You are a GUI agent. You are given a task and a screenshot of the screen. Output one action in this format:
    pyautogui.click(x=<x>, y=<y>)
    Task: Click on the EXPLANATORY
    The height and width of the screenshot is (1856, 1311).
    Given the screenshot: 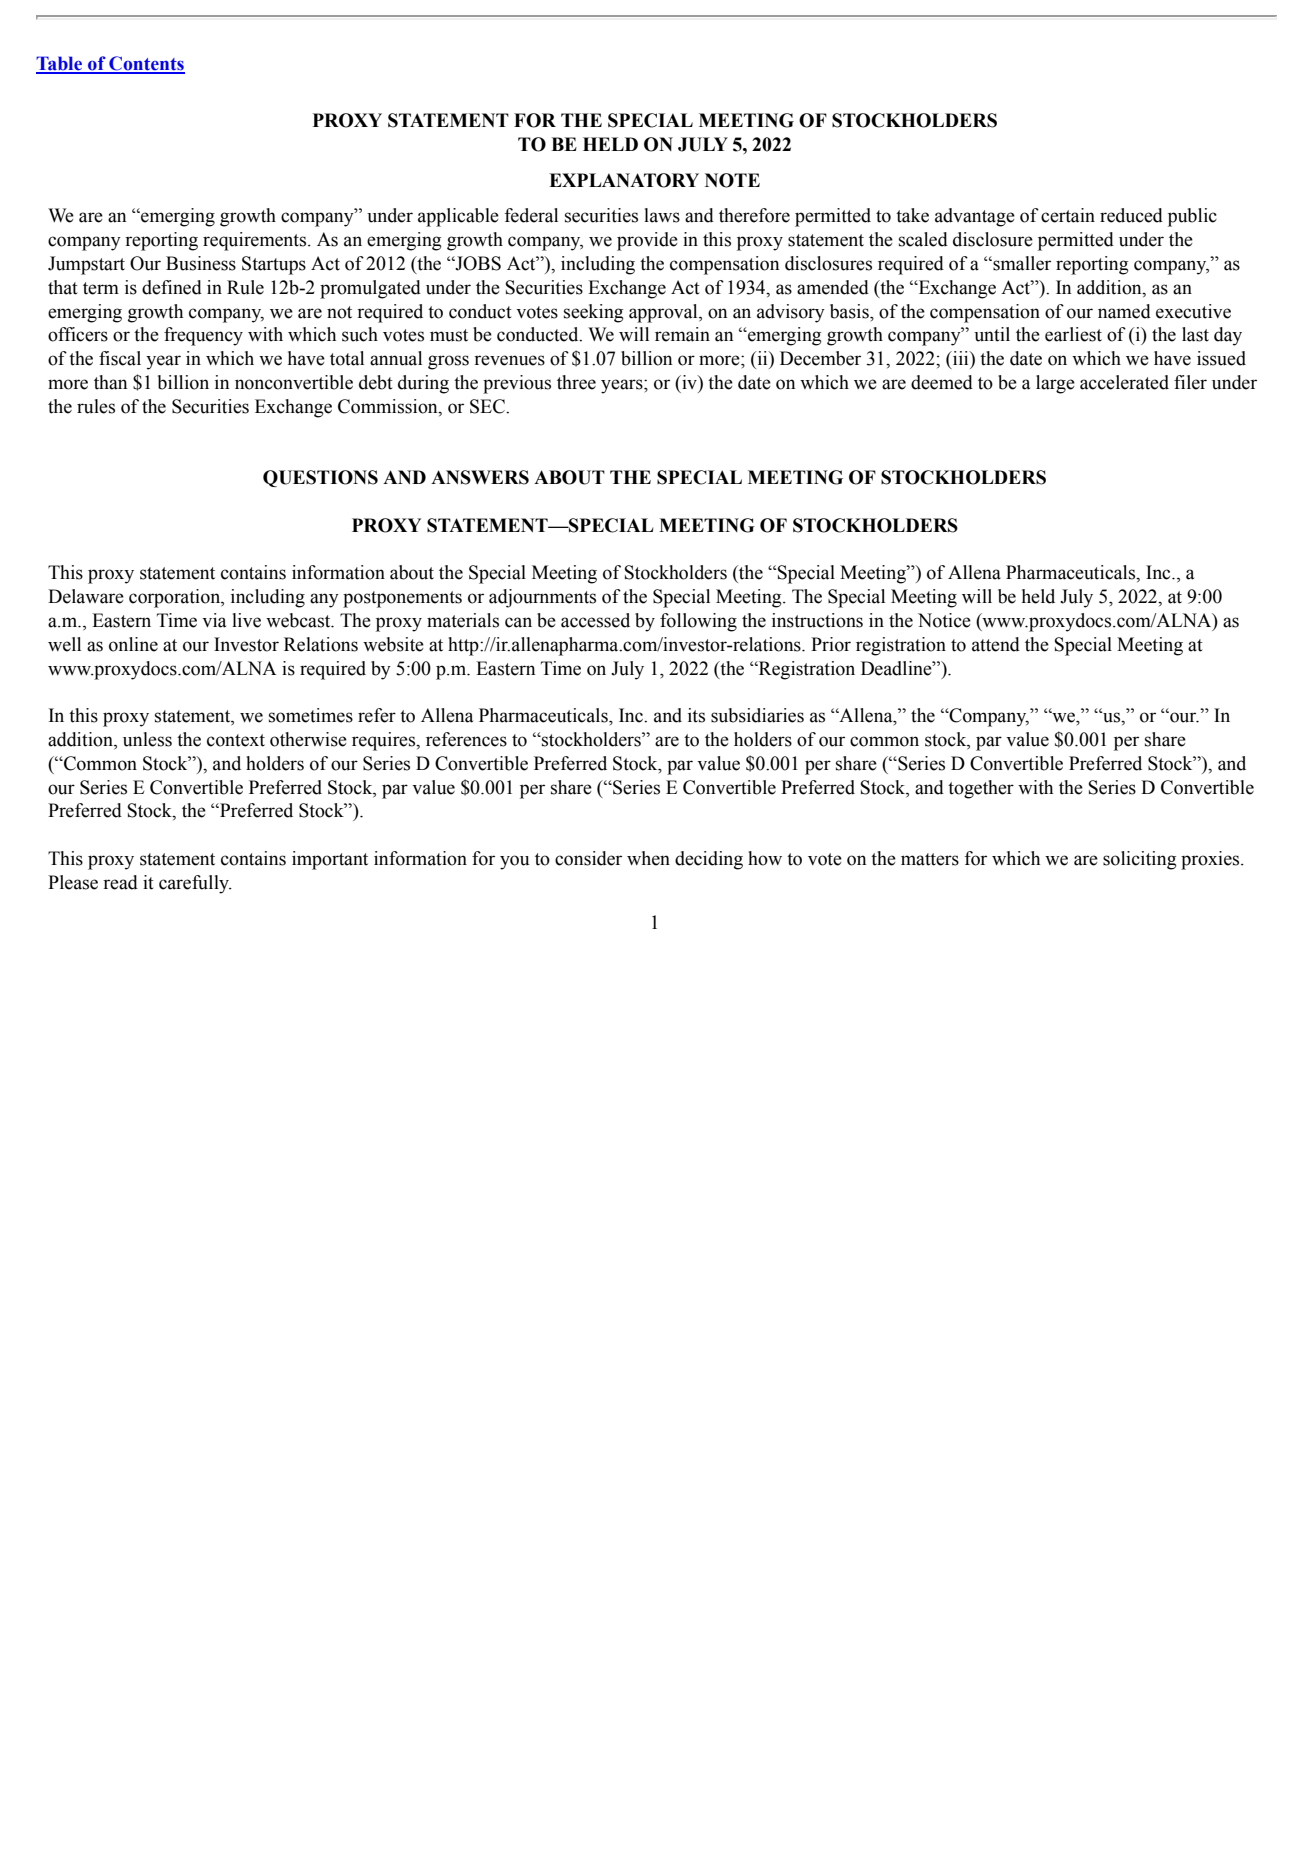 What is the action you would take?
    pyautogui.click(x=624, y=180)
